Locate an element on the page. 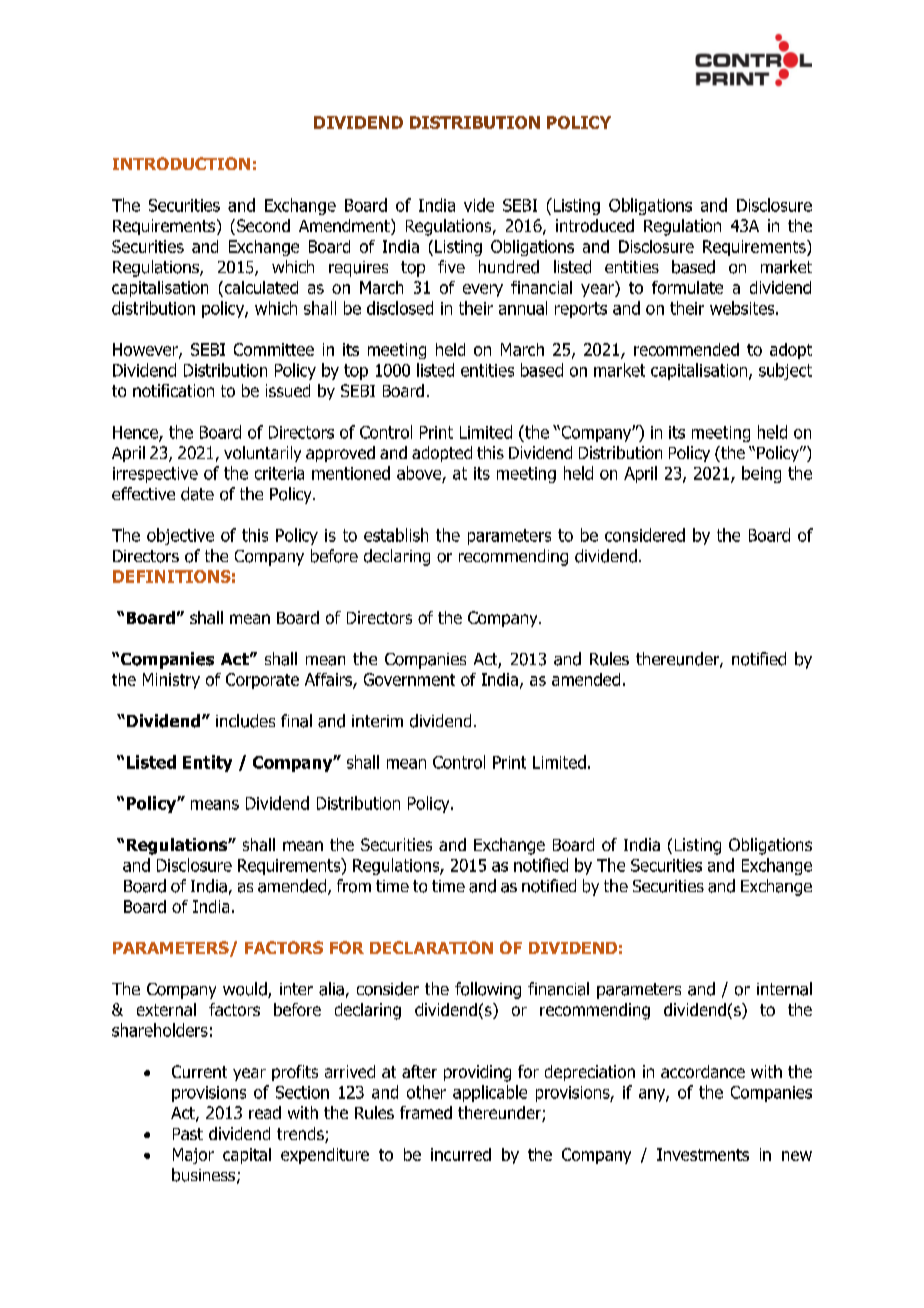 The width and height of the image is (924, 1308). date is located at coordinates (197, 494).
